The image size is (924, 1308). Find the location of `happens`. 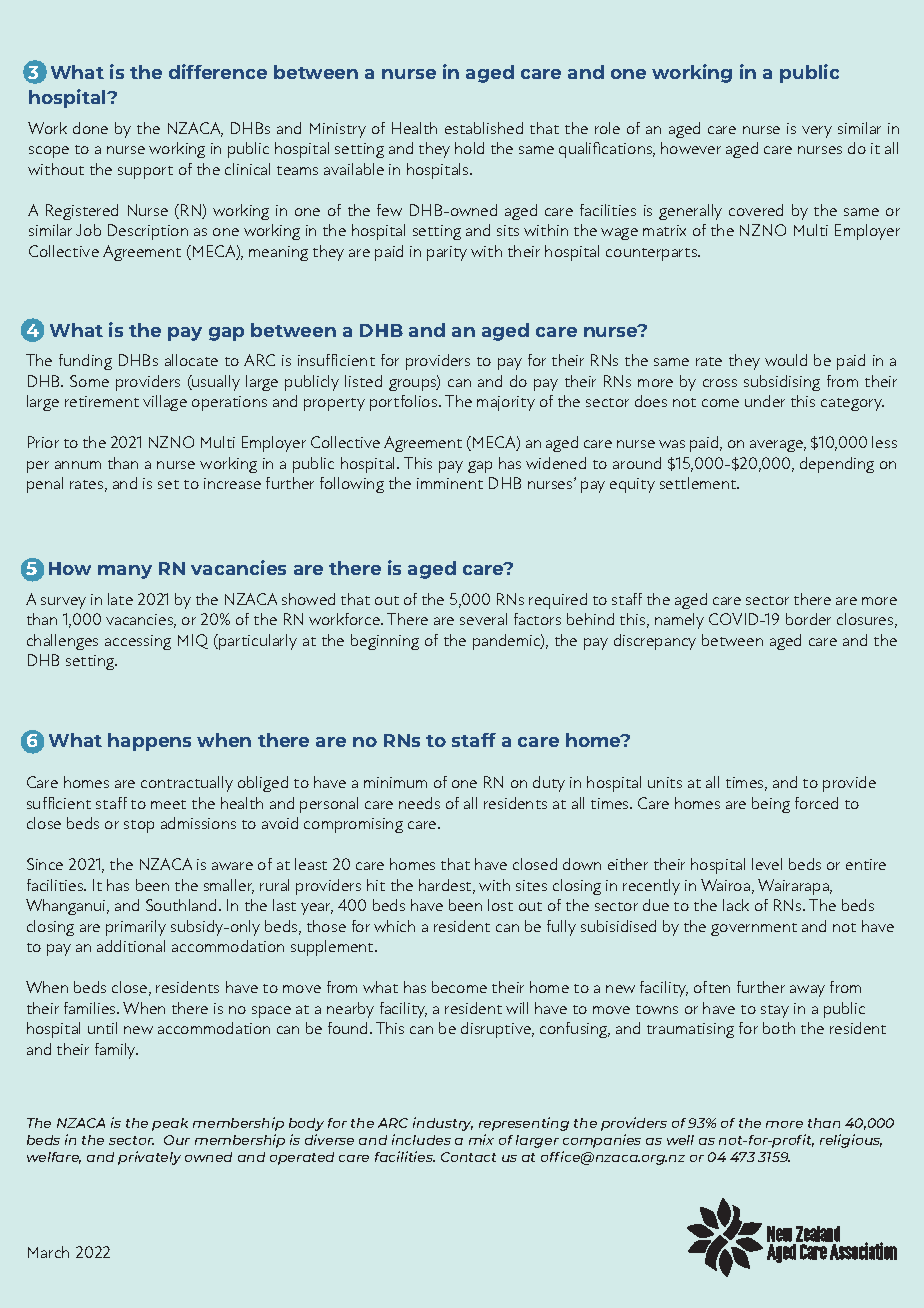

happens is located at coordinates (149, 742).
